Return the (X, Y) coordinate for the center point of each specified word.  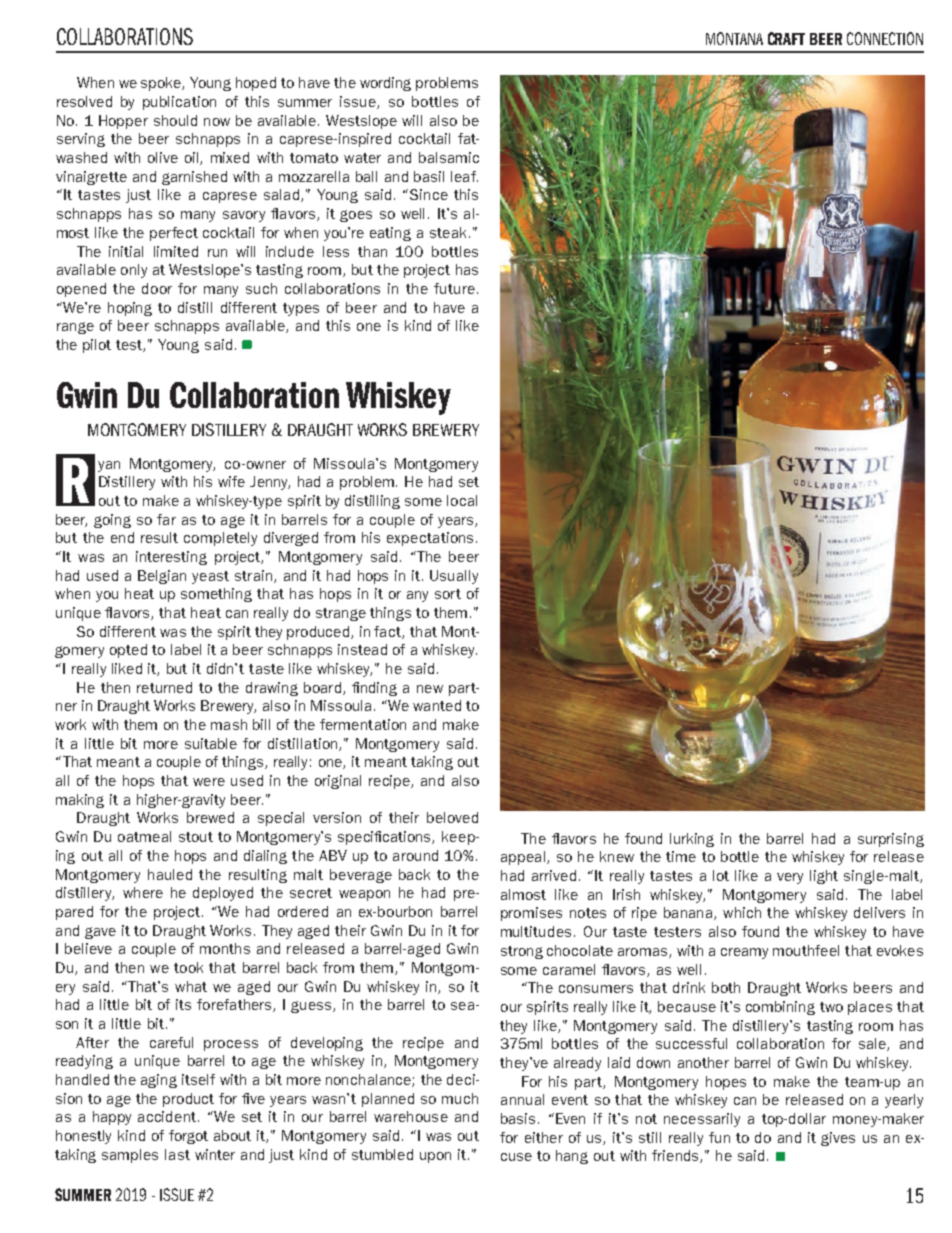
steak (448, 232)
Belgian (162, 577)
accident (167, 1116)
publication (179, 103)
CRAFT (786, 38)
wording (385, 84)
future (454, 288)
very (790, 878)
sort (448, 594)
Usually (454, 577)
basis (520, 1118)
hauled (170, 874)
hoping (130, 309)
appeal (524, 858)
